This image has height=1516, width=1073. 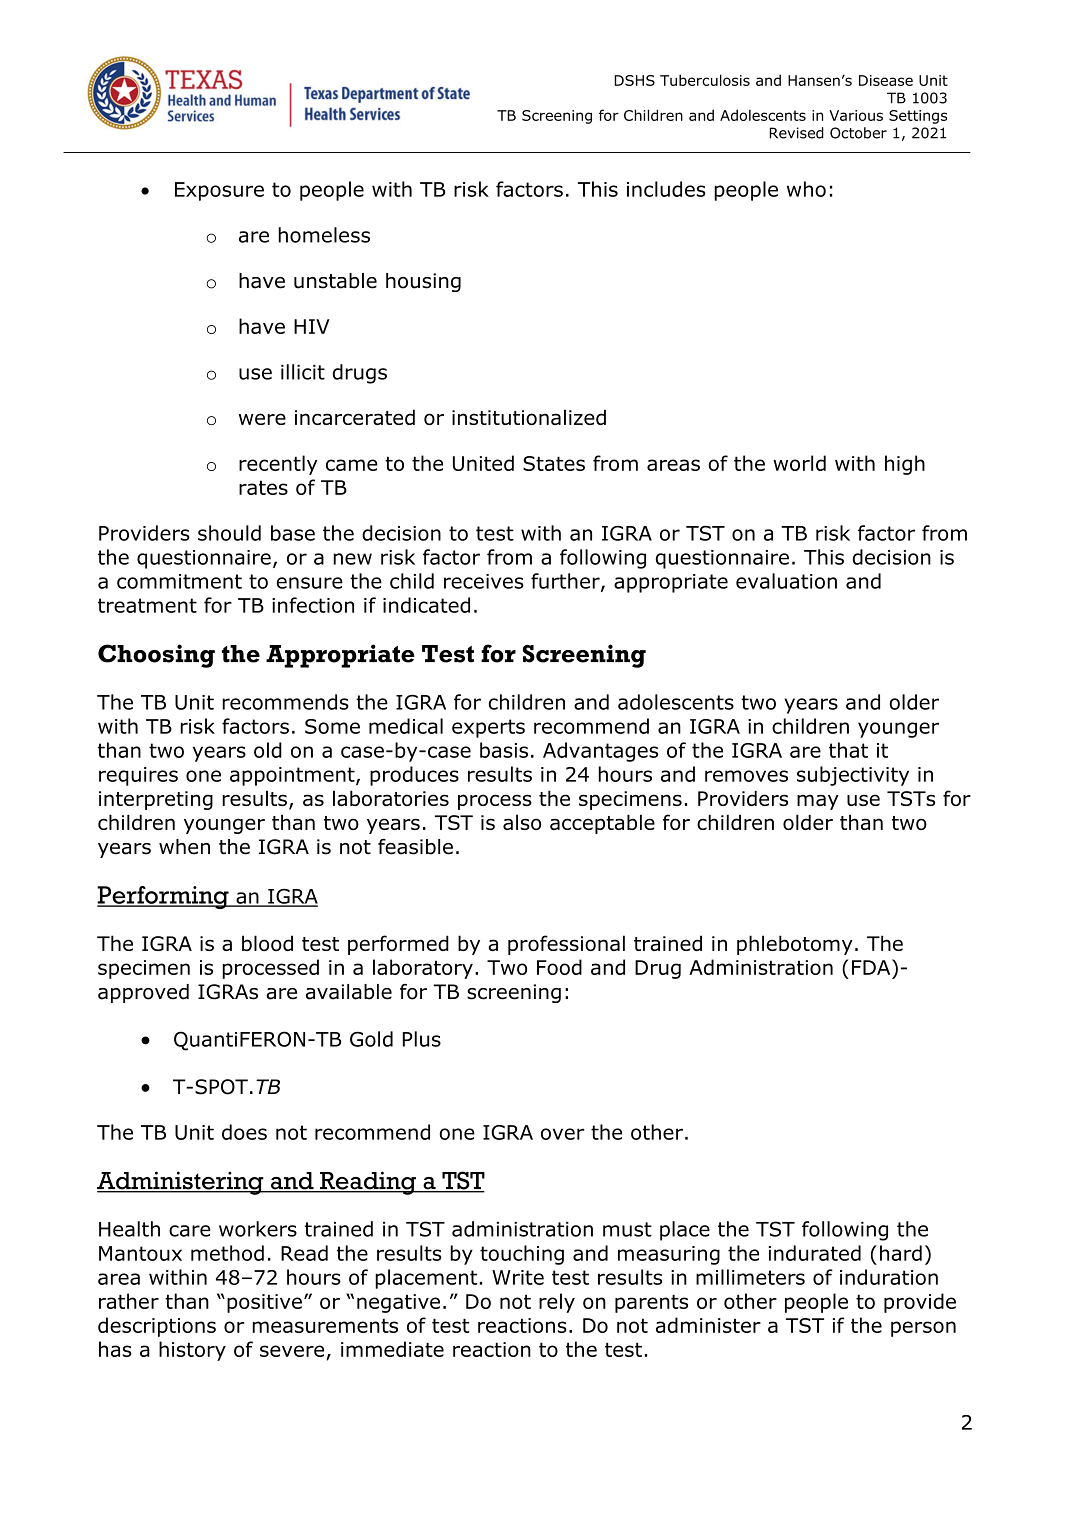 I want to click on Various, so click(x=856, y=115).
